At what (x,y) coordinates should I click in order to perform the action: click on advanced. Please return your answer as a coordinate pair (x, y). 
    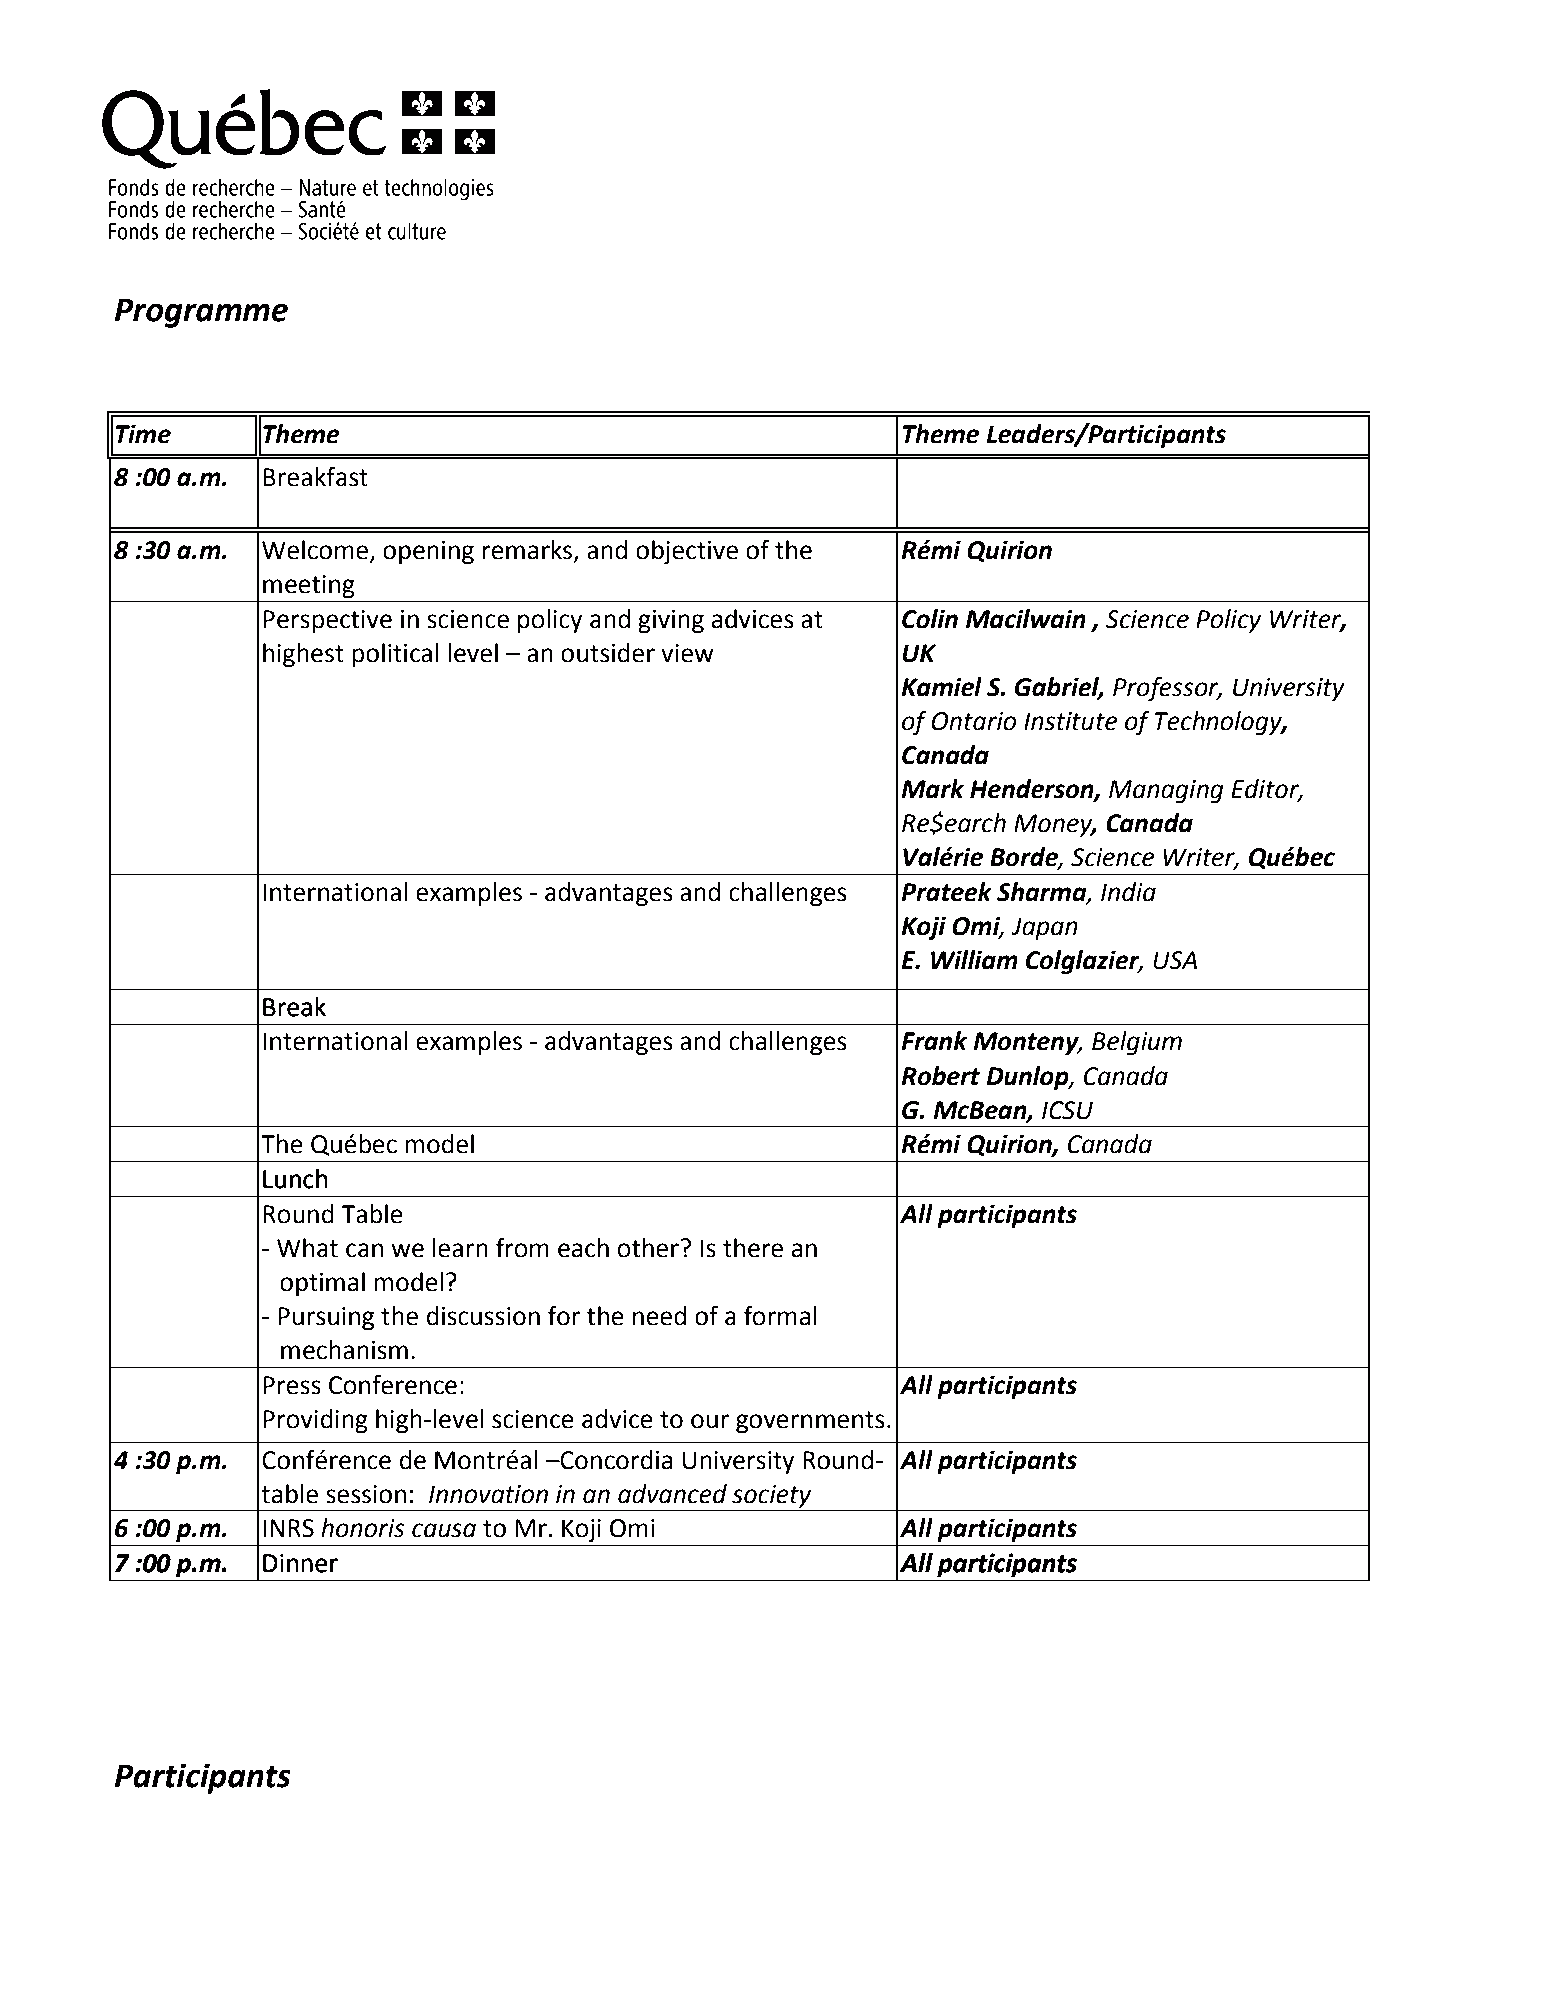
    Looking at the image, I should click on (672, 1494).
